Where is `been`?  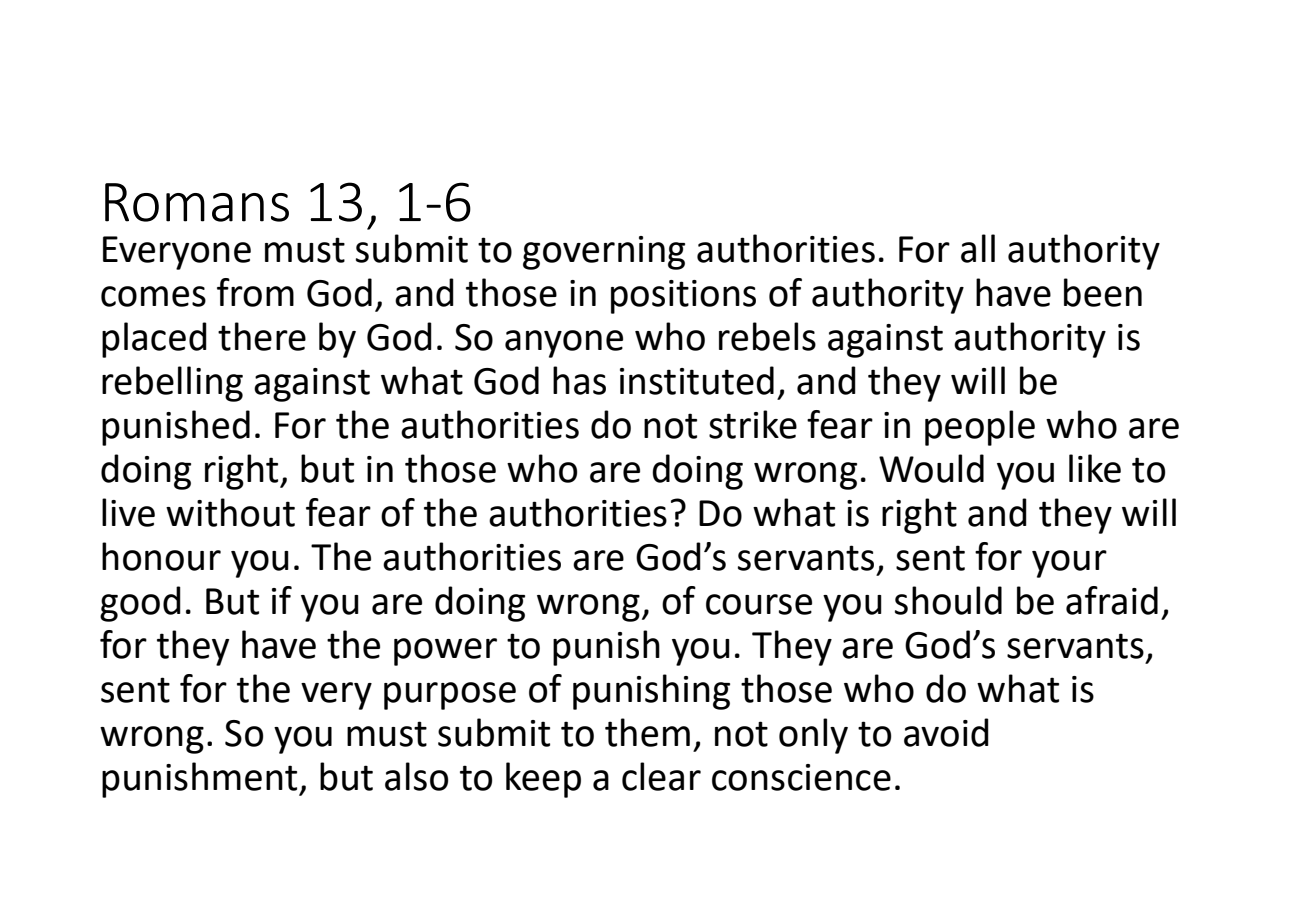 been is located at coordinates (1103, 292).
